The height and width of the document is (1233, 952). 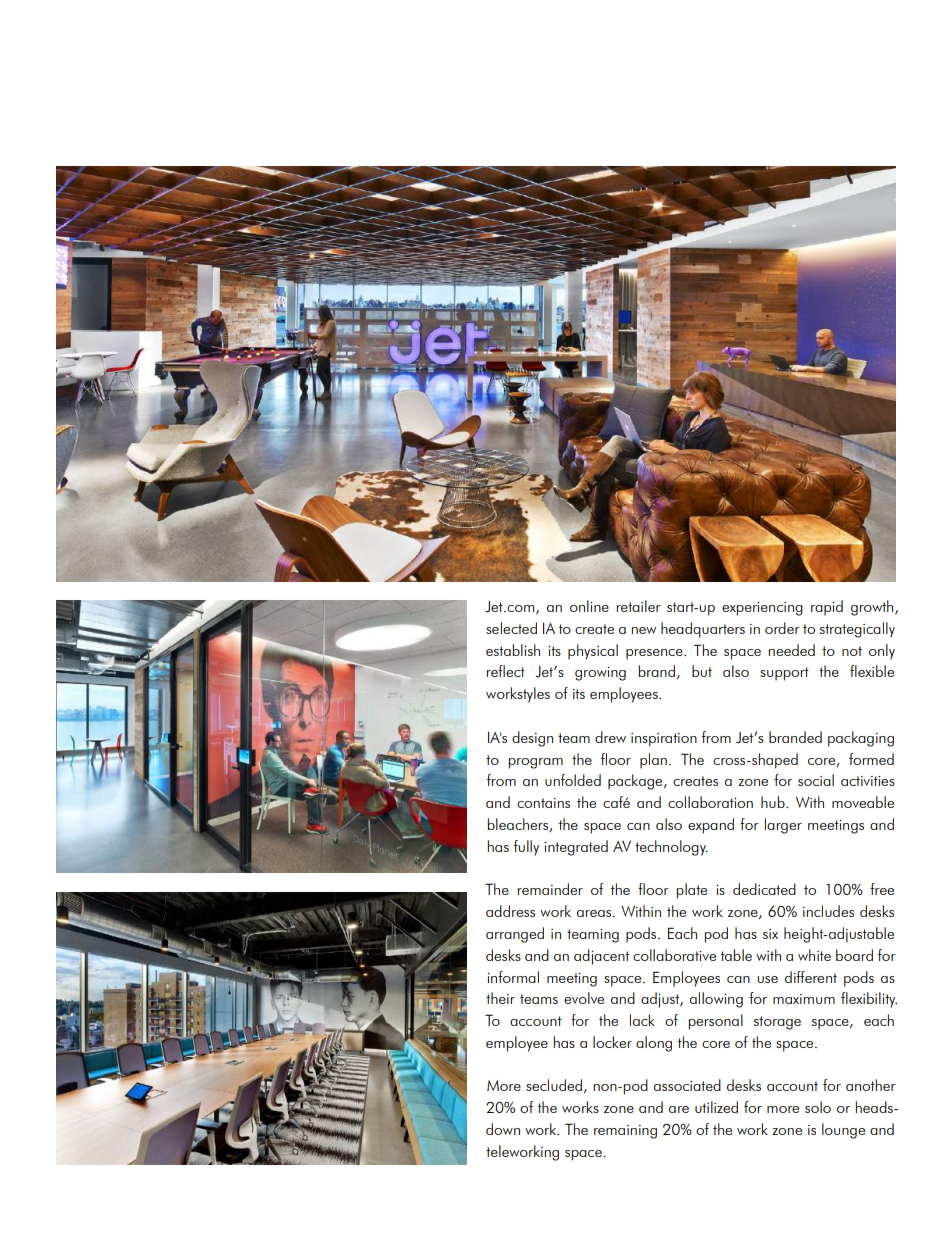 I want to click on packaging, so click(x=861, y=739).
